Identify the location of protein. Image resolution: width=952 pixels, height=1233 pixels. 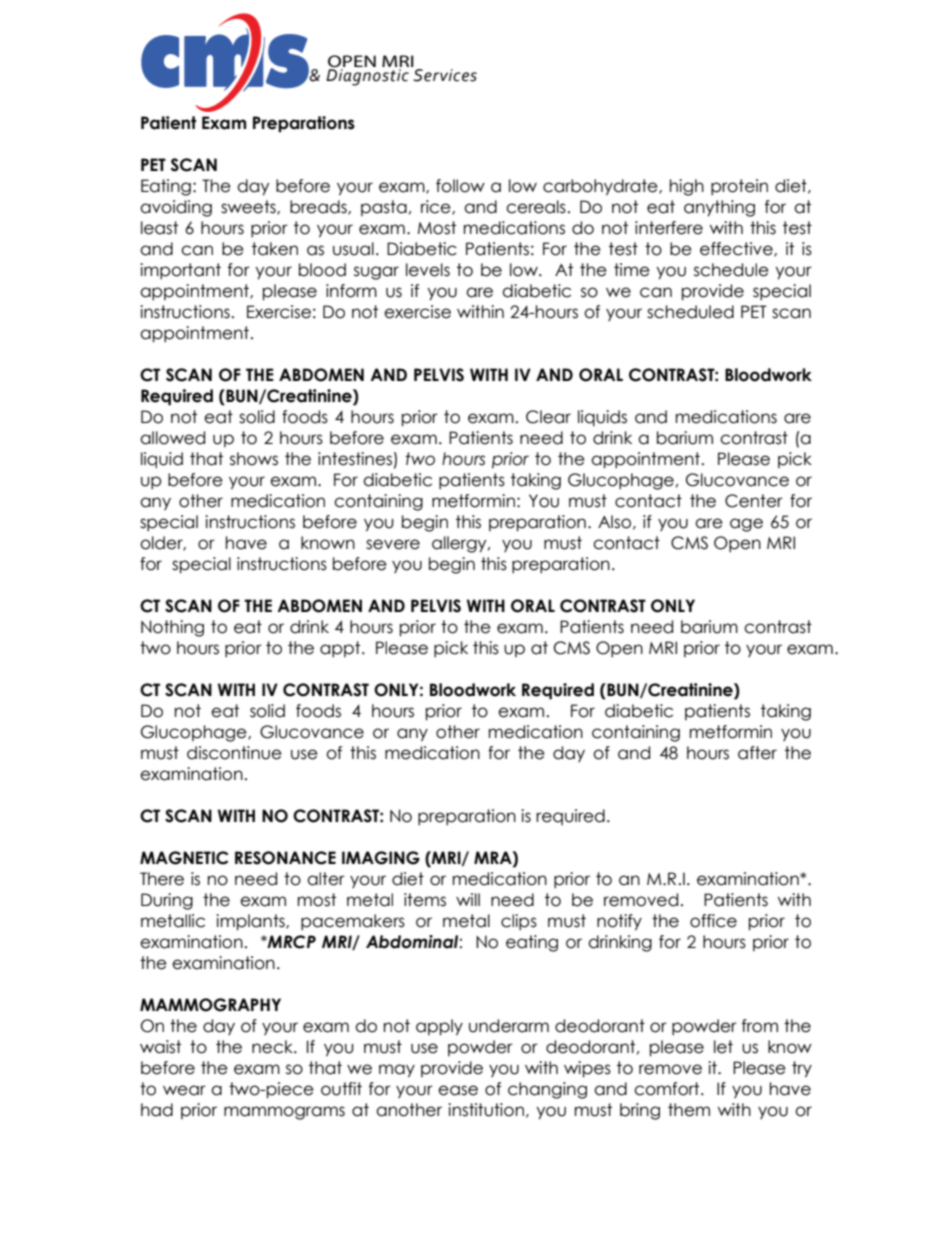
(739, 187).
